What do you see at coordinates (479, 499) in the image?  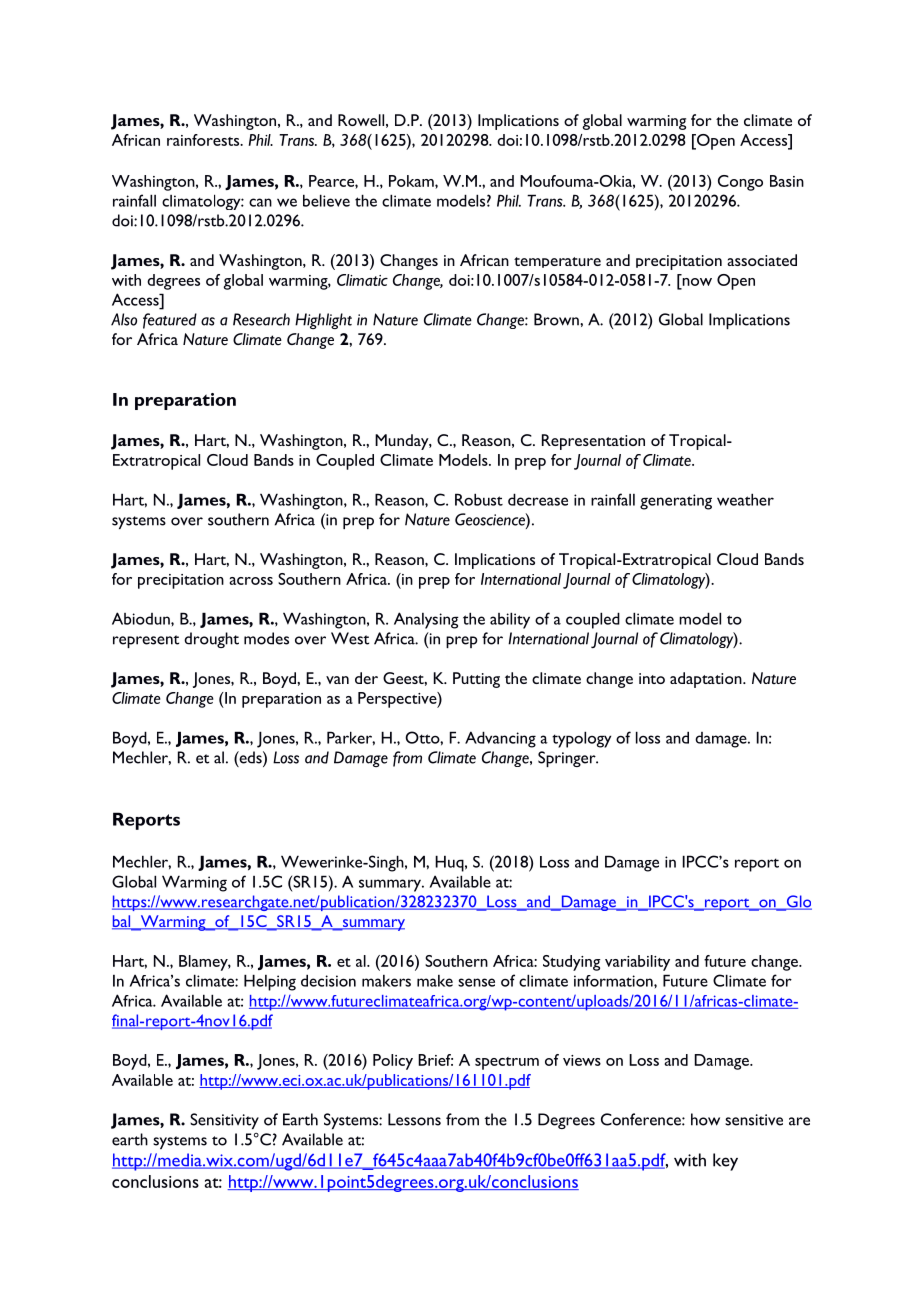 I see `Robust` at bounding box center [479, 499].
